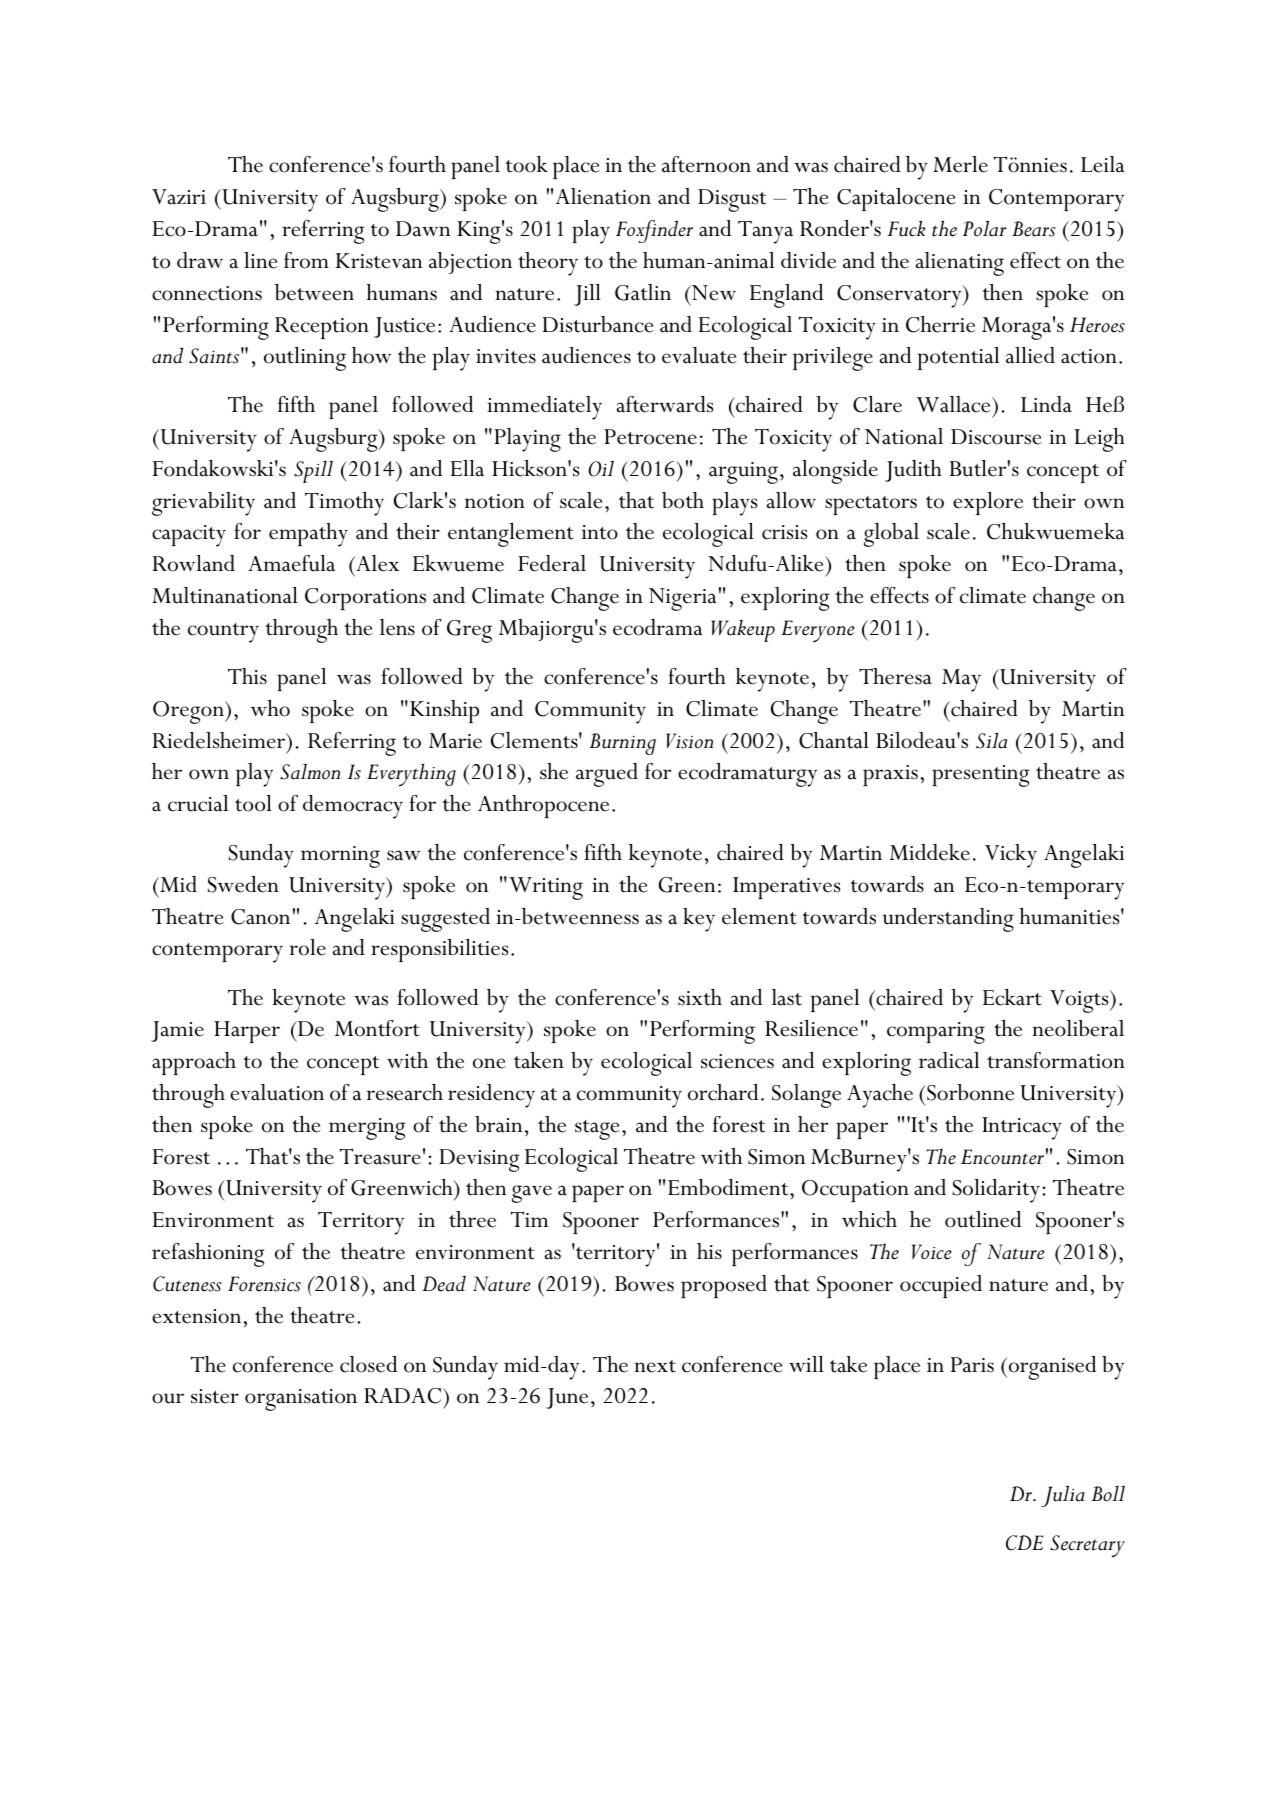 The image size is (1276, 1805). What do you see at coordinates (301, 1400) in the document?
I see `organisation` at bounding box center [301, 1400].
